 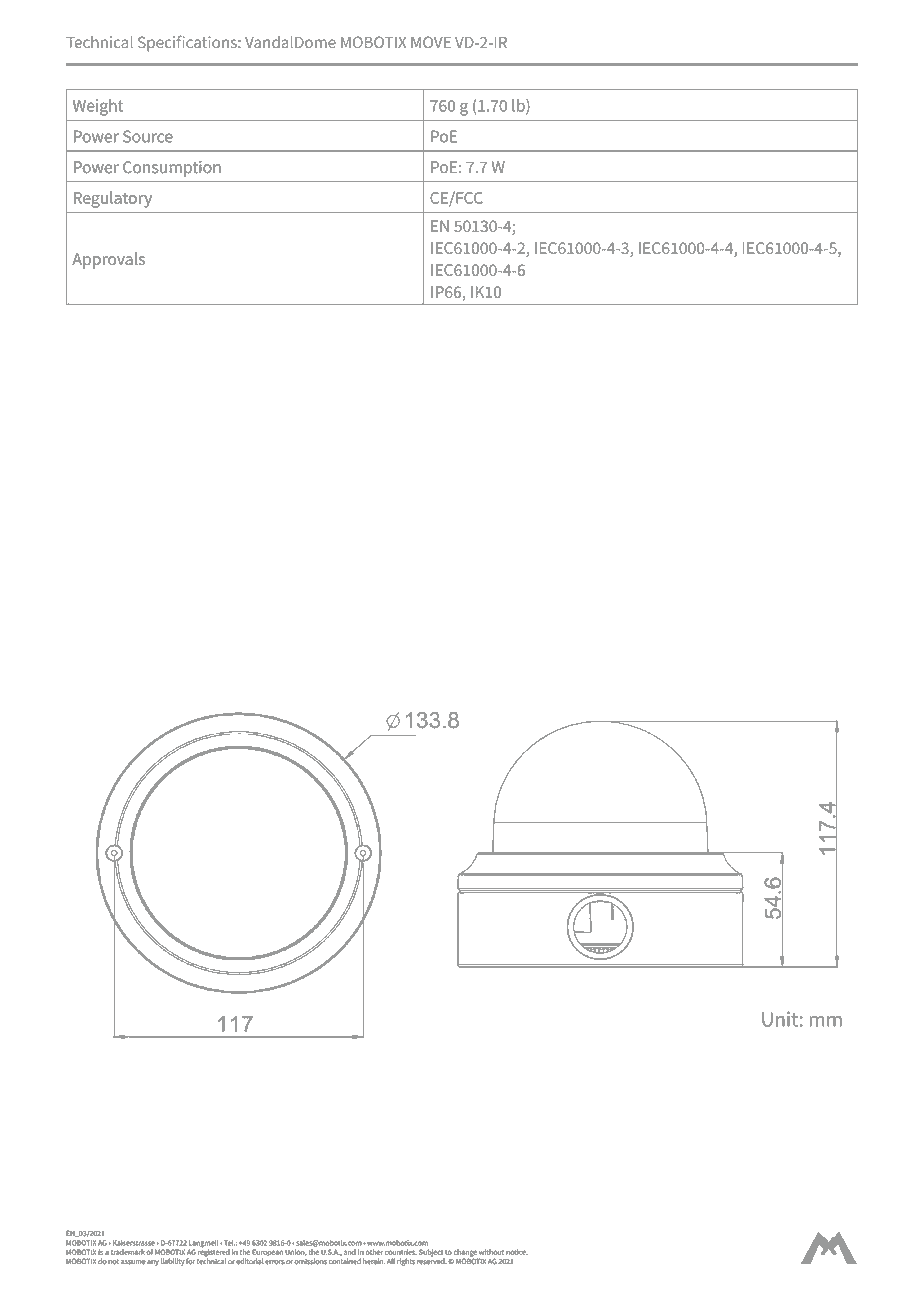 I want to click on liability, so click(x=173, y=1262).
